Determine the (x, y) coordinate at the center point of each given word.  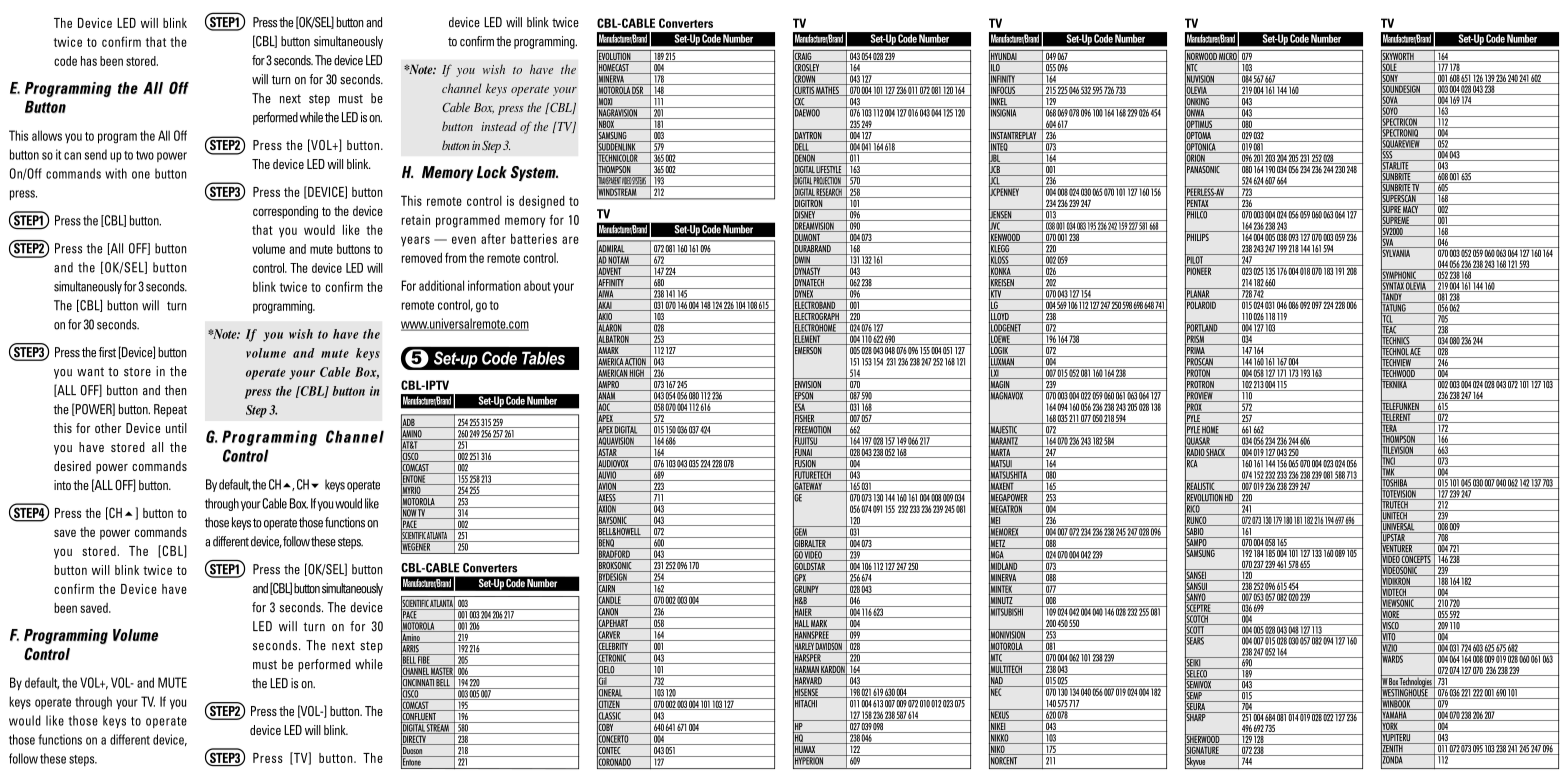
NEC (996, 692)
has (89, 61)
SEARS (1195, 641)
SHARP (1196, 717)
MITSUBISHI (1007, 612)
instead (499, 126)
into (62, 485)
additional (441, 285)
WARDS (1393, 659)
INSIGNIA (1004, 113)
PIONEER (1199, 271)
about (537, 285)
